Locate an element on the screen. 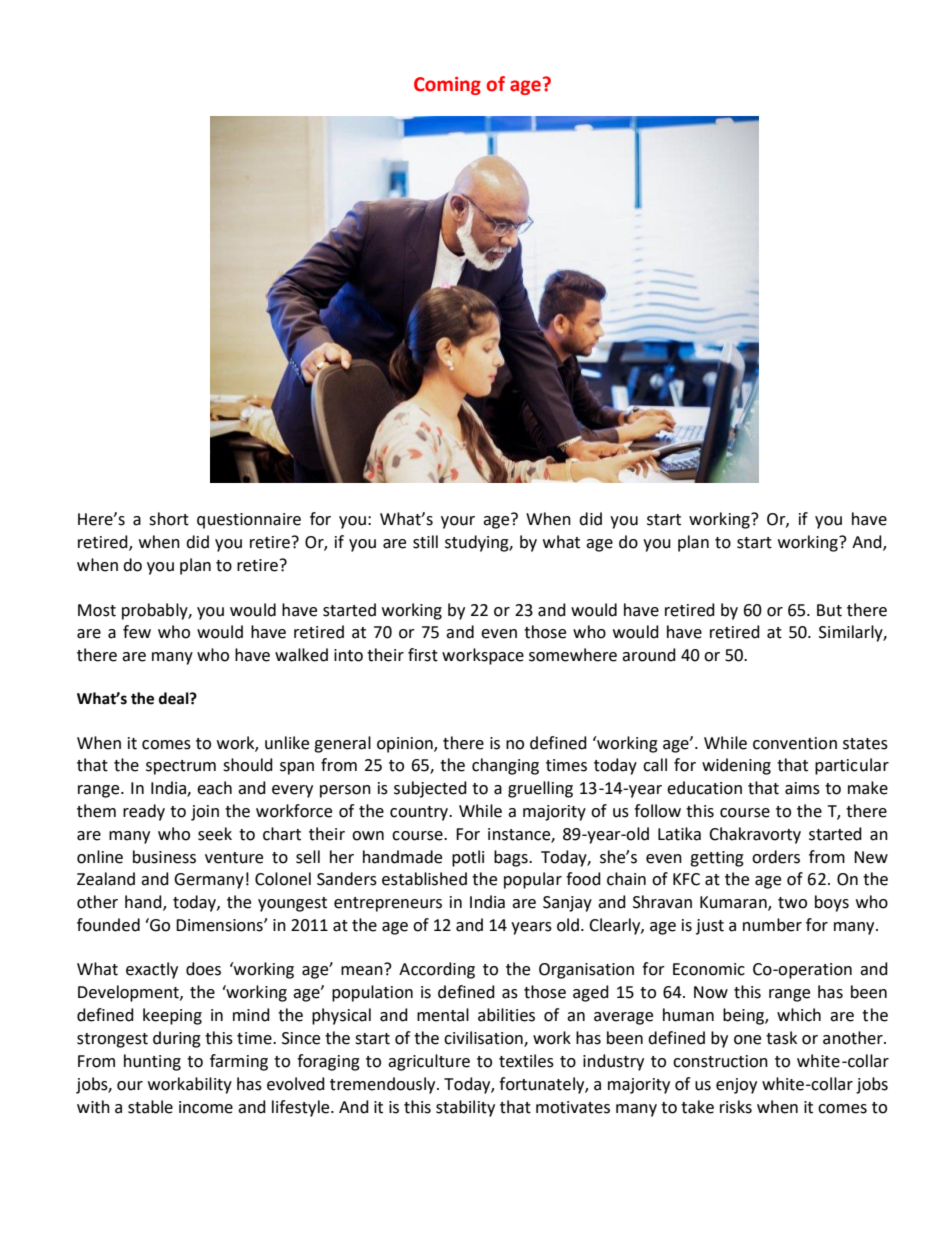  your is located at coordinates (458, 522).
